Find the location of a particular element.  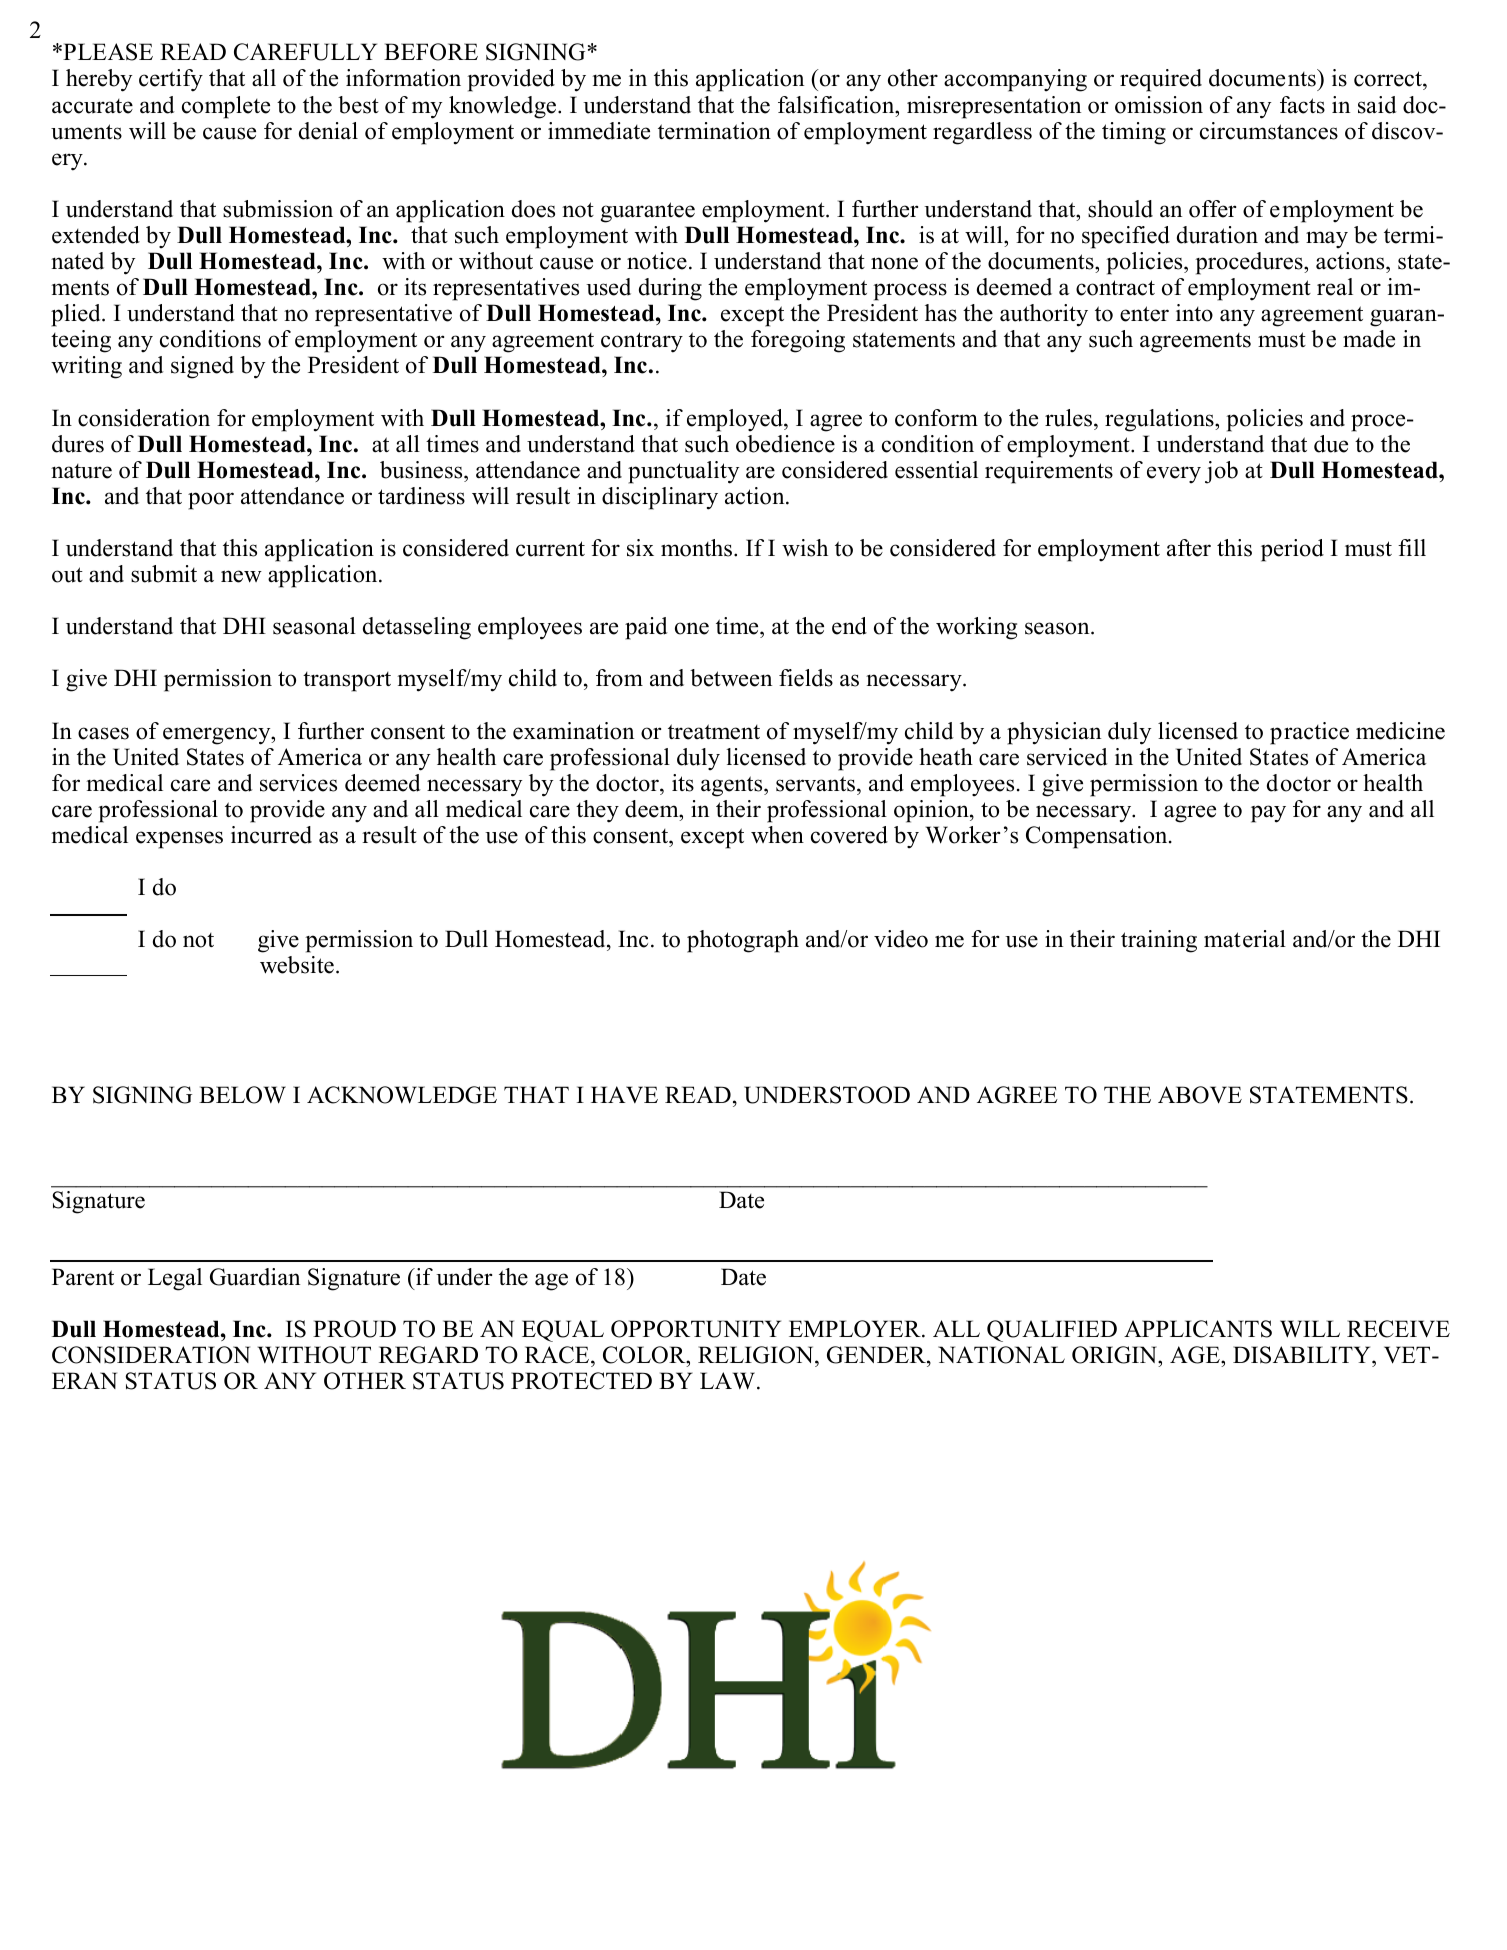

website is located at coordinates (297, 965).
